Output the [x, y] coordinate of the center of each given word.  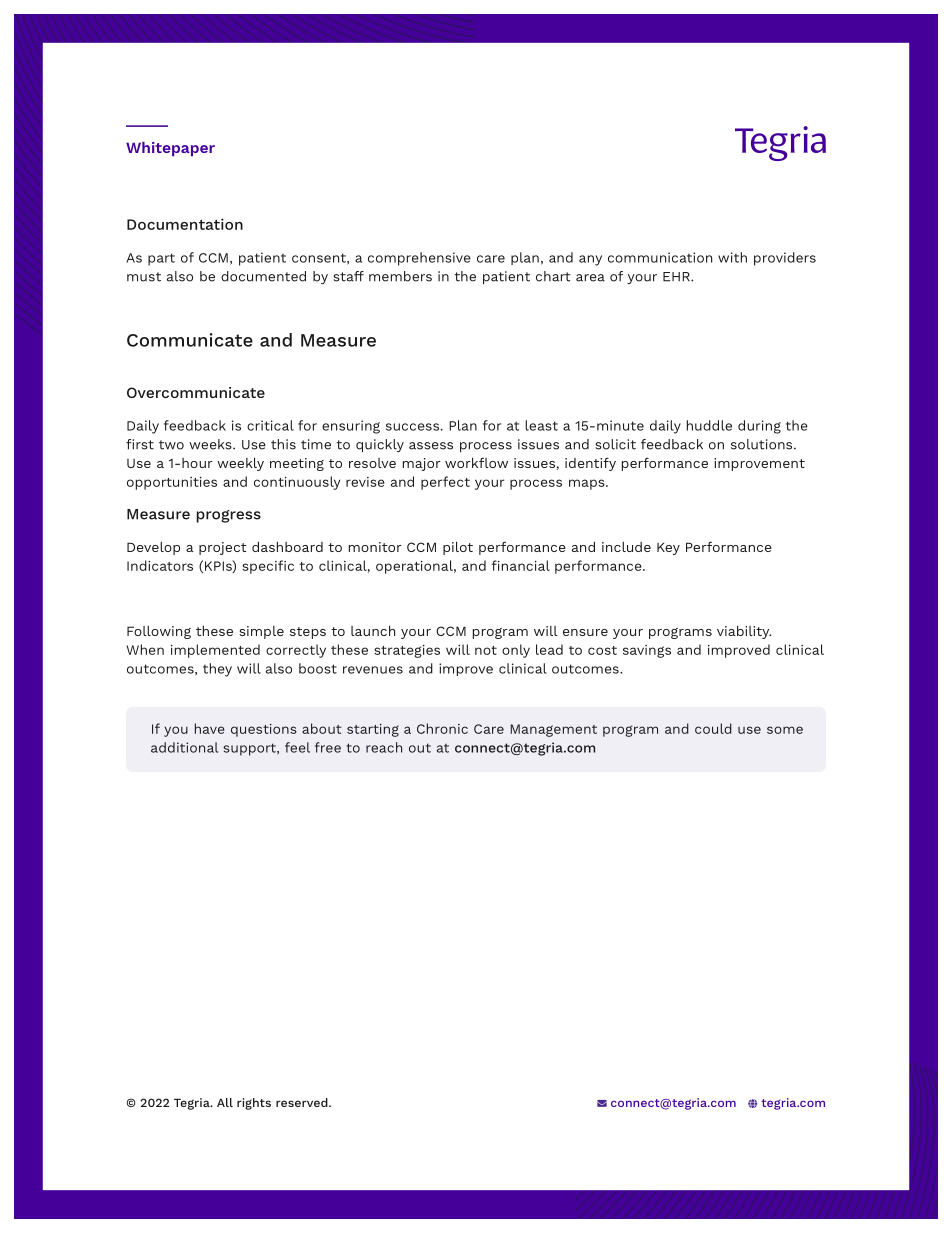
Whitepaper [170, 149]
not [486, 650]
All [225, 1102]
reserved [303, 1102]
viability [744, 632]
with [732, 257]
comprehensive [419, 259]
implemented [215, 651]
